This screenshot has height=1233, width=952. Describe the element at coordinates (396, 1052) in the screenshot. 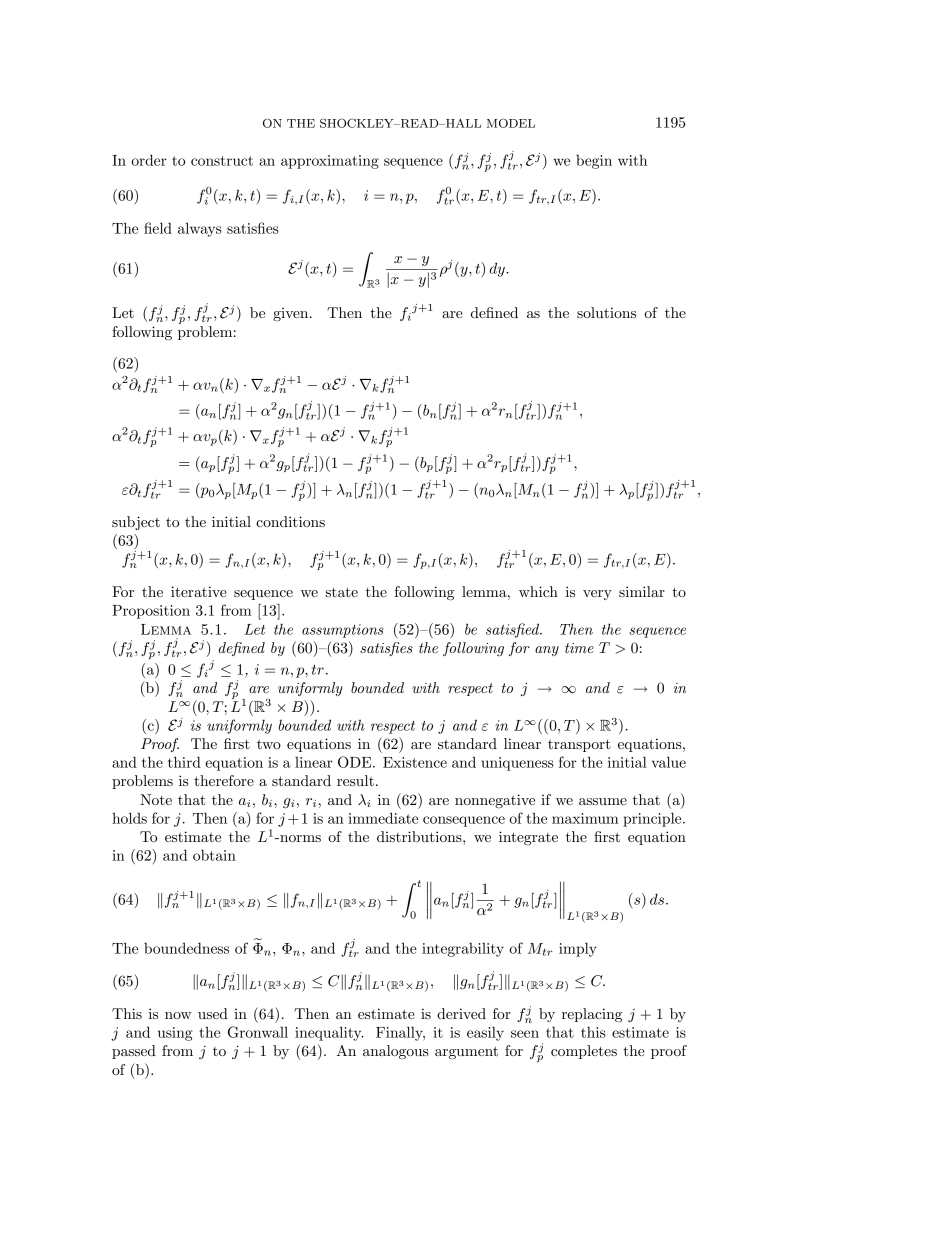

I see `analogous` at that location.
